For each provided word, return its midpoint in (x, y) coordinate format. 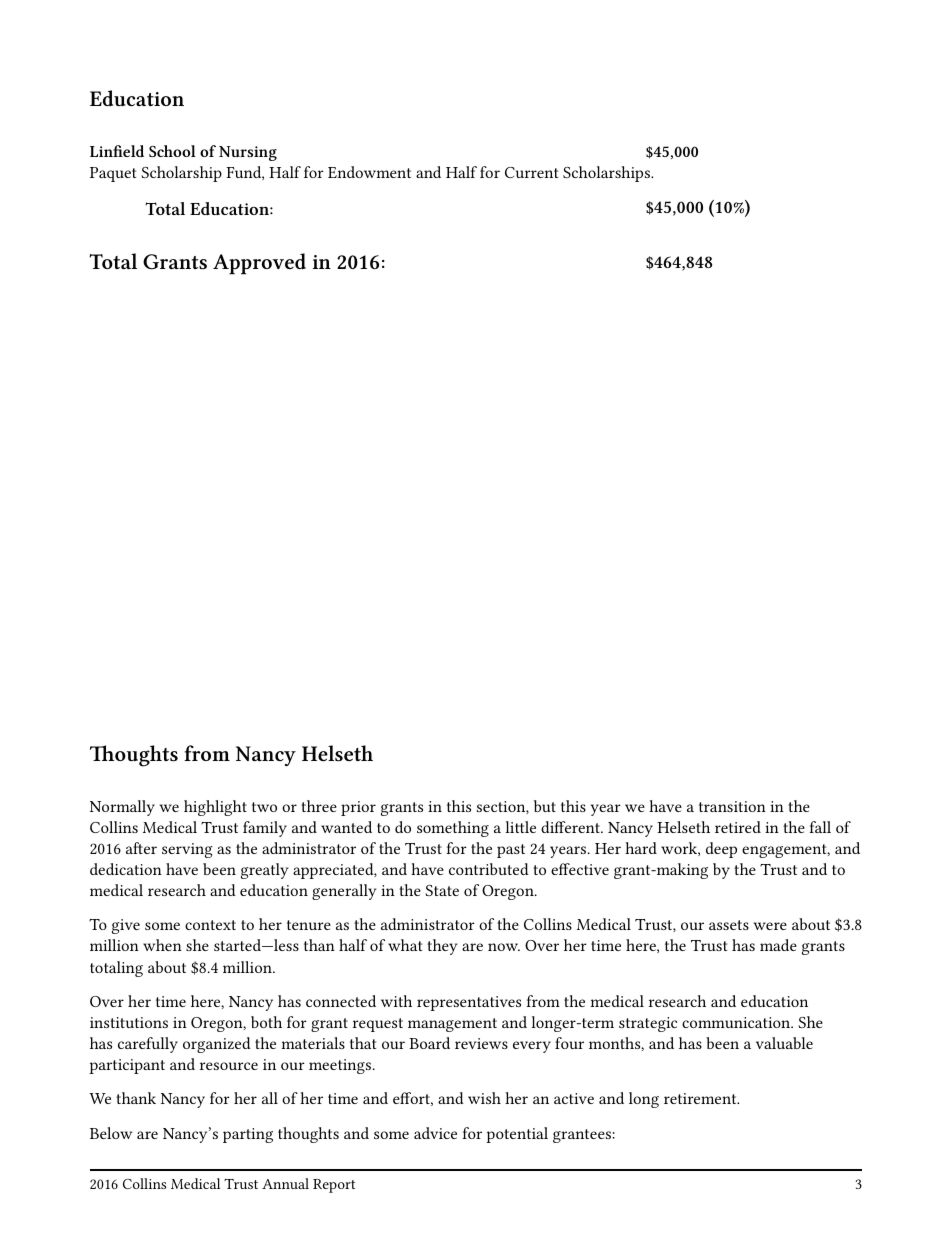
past (511, 851)
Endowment (369, 172)
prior (358, 808)
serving (187, 850)
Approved (259, 264)
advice (435, 1133)
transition (732, 806)
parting (248, 1135)
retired (738, 827)
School (172, 151)
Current (531, 172)
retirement (701, 1098)
